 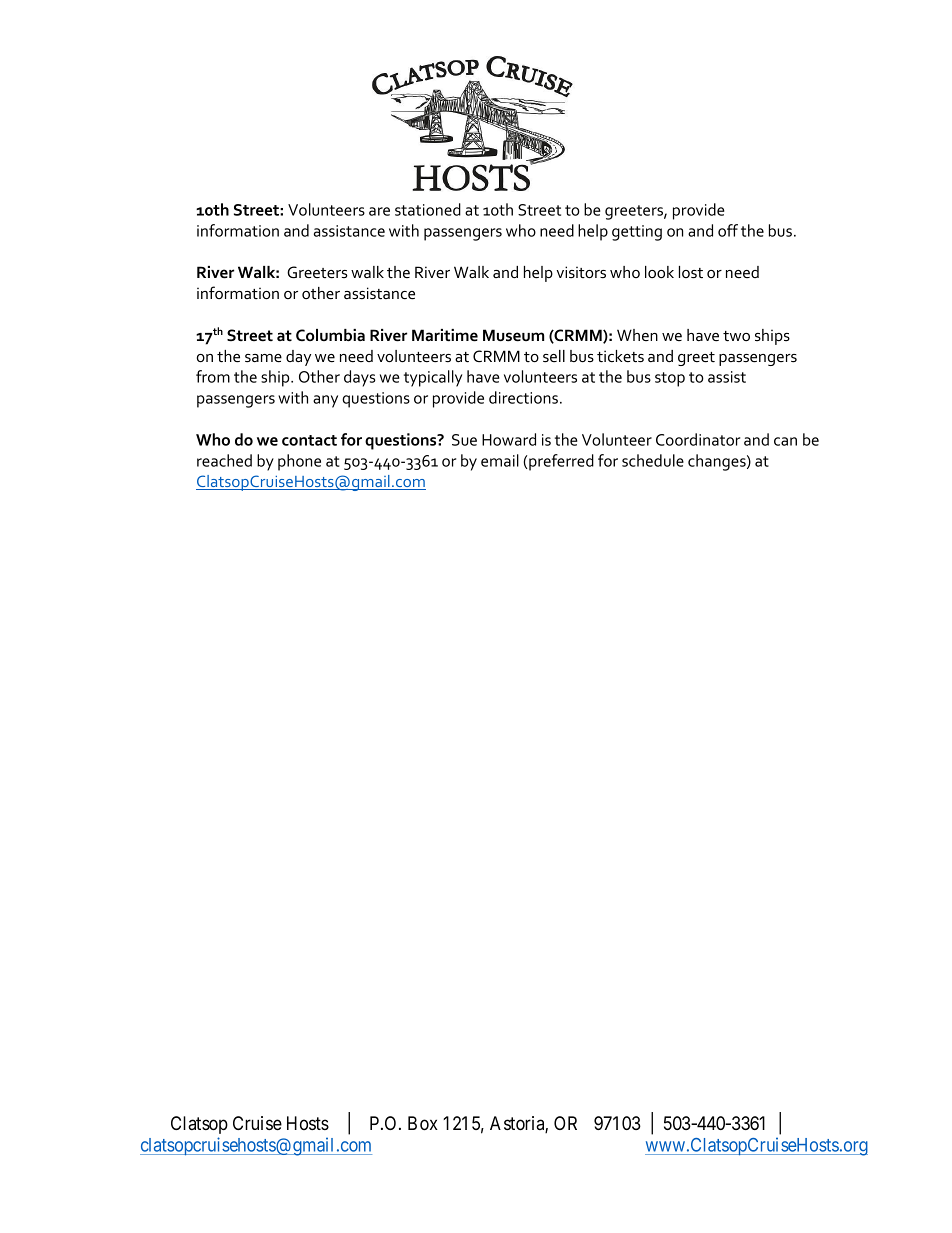 What do you see at coordinates (299, 462) in the screenshot?
I see `phone` at bounding box center [299, 462].
